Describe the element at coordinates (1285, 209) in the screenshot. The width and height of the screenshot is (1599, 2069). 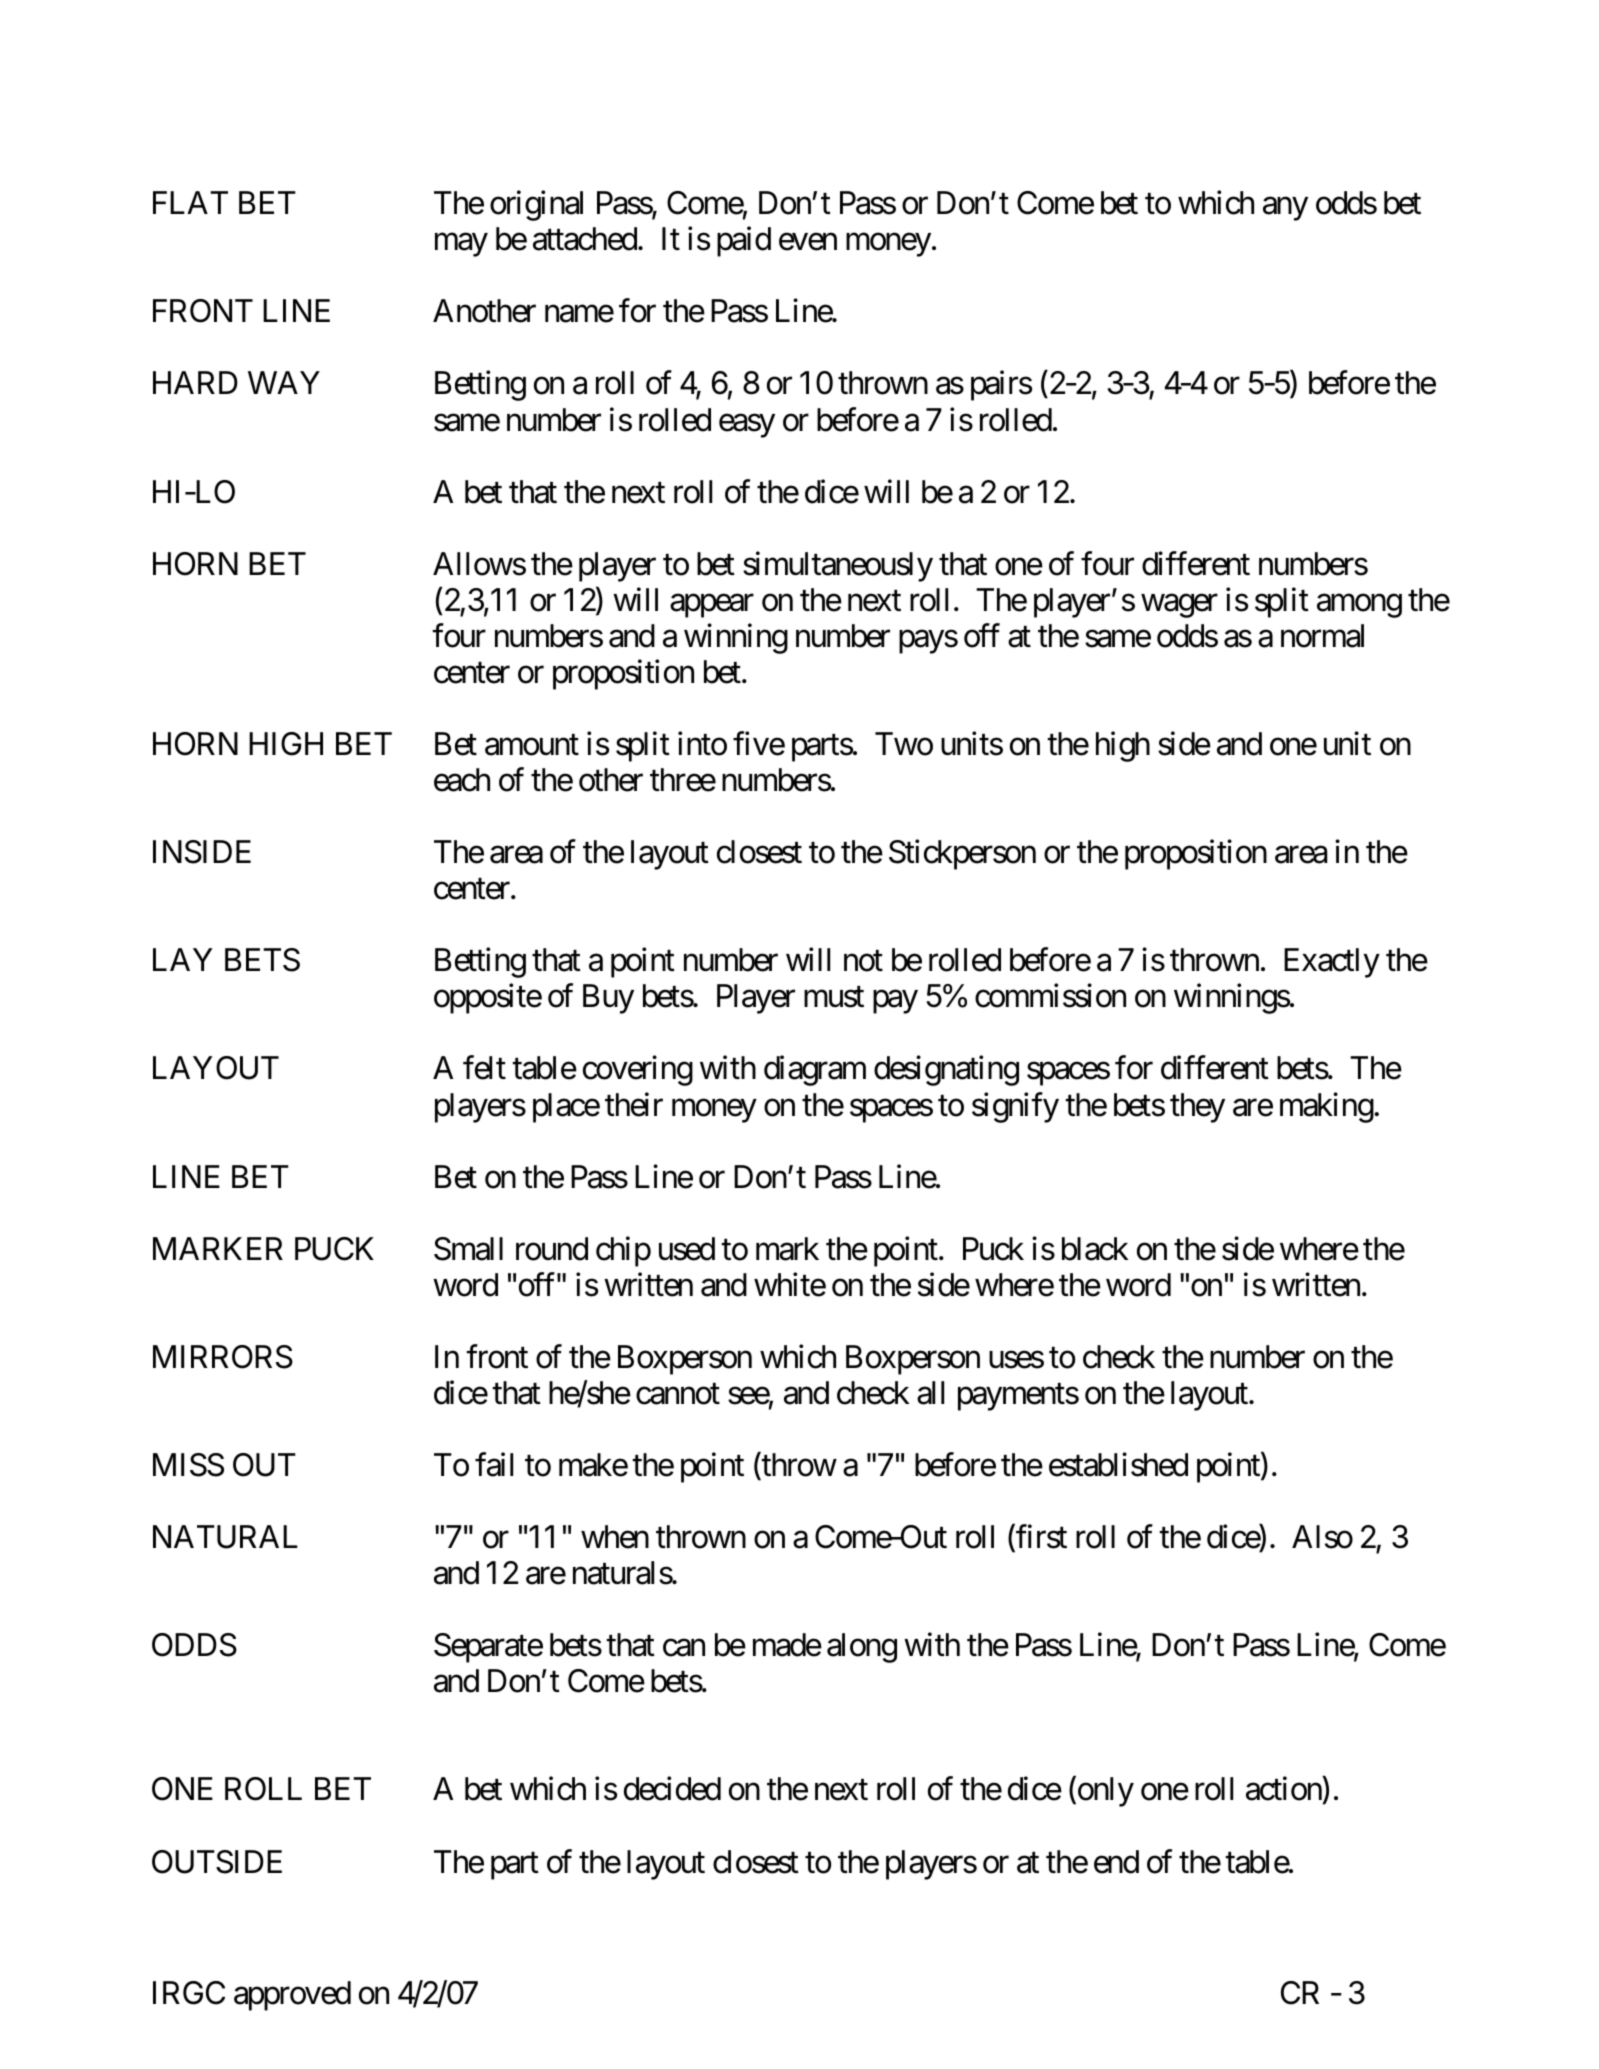
I see `any` at that location.
